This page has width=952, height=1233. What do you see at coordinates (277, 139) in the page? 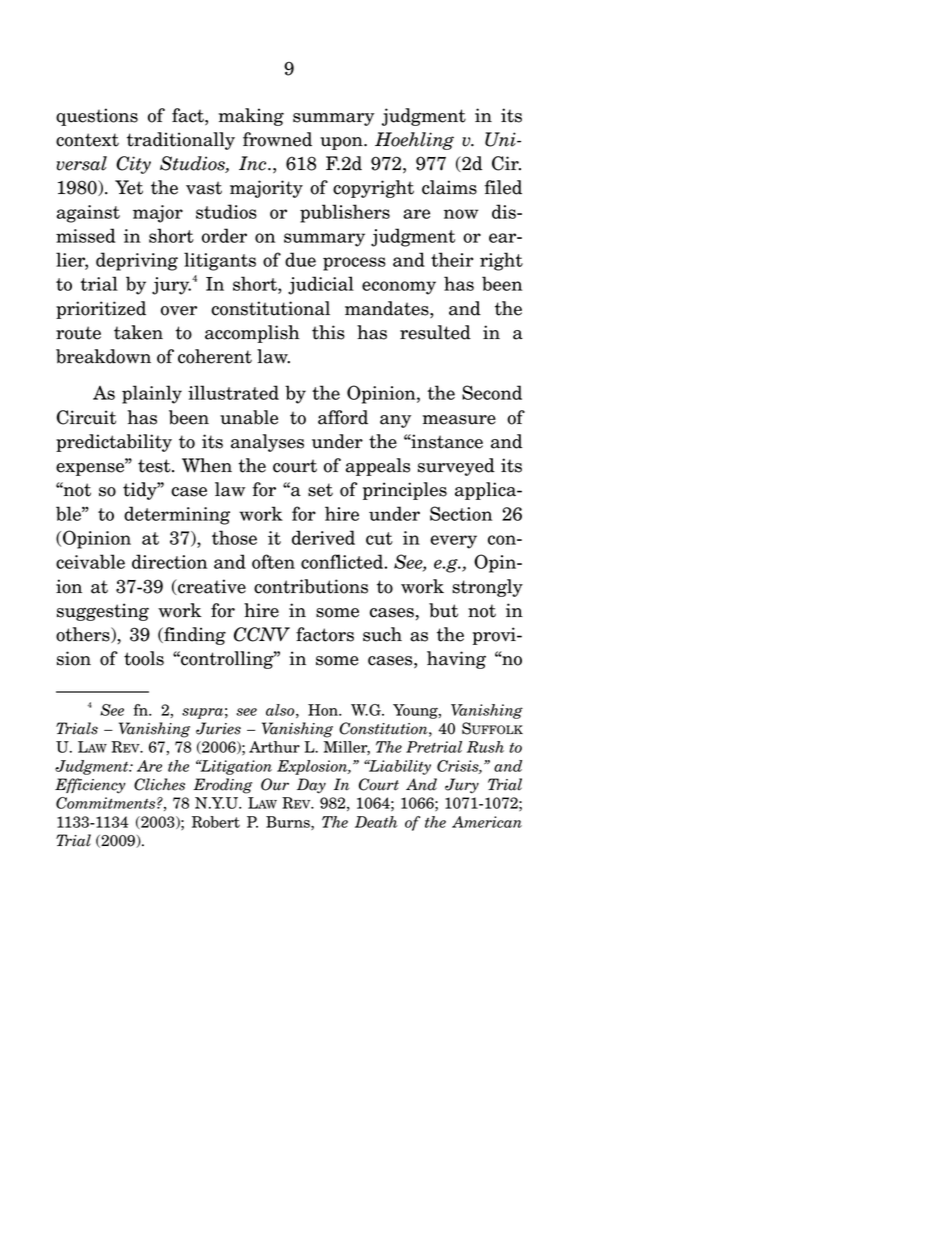
I see `frowned` at bounding box center [277, 139].
